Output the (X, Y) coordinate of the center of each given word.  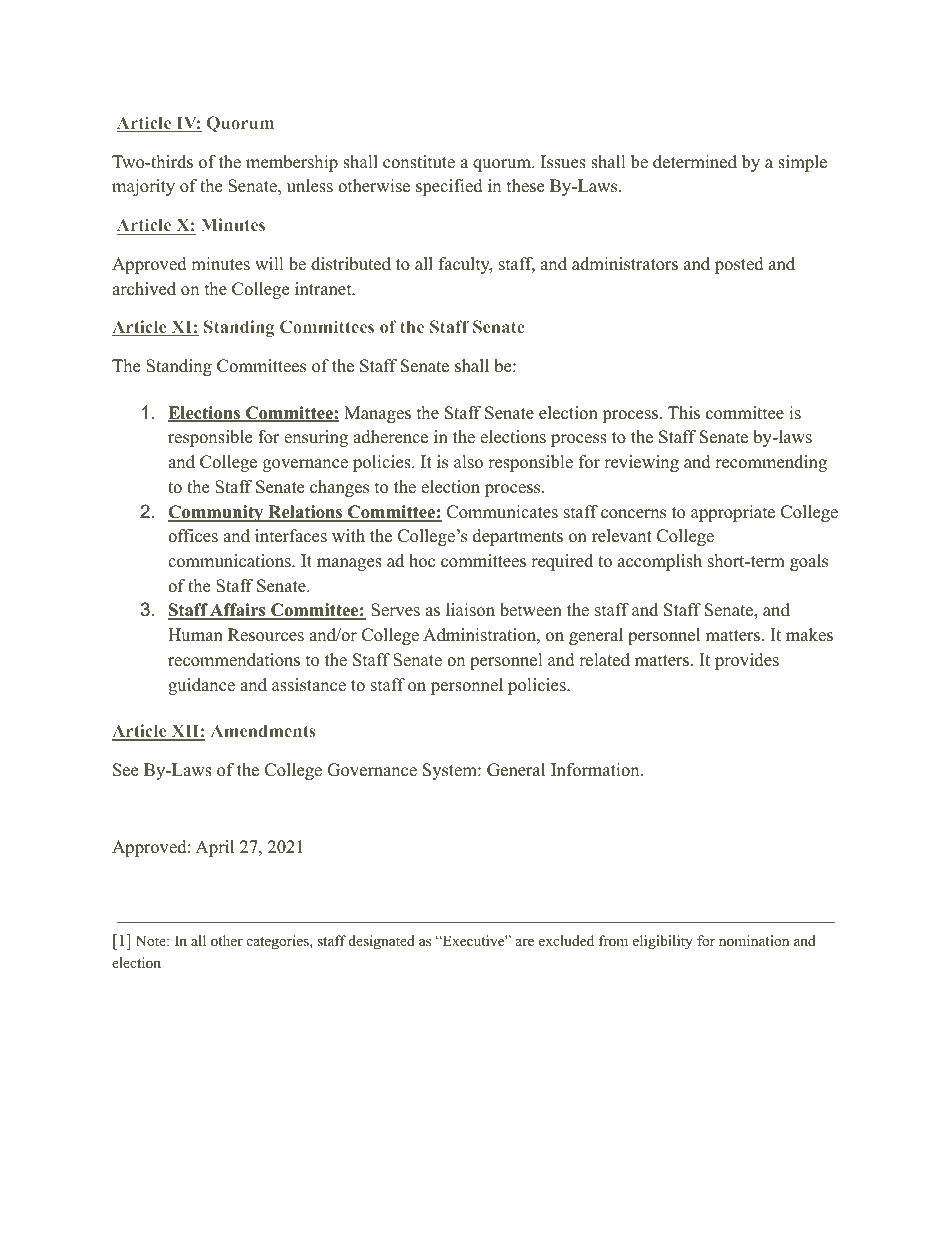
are (525, 942)
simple (802, 163)
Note (152, 940)
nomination (754, 940)
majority (143, 187)
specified (449, 187)
